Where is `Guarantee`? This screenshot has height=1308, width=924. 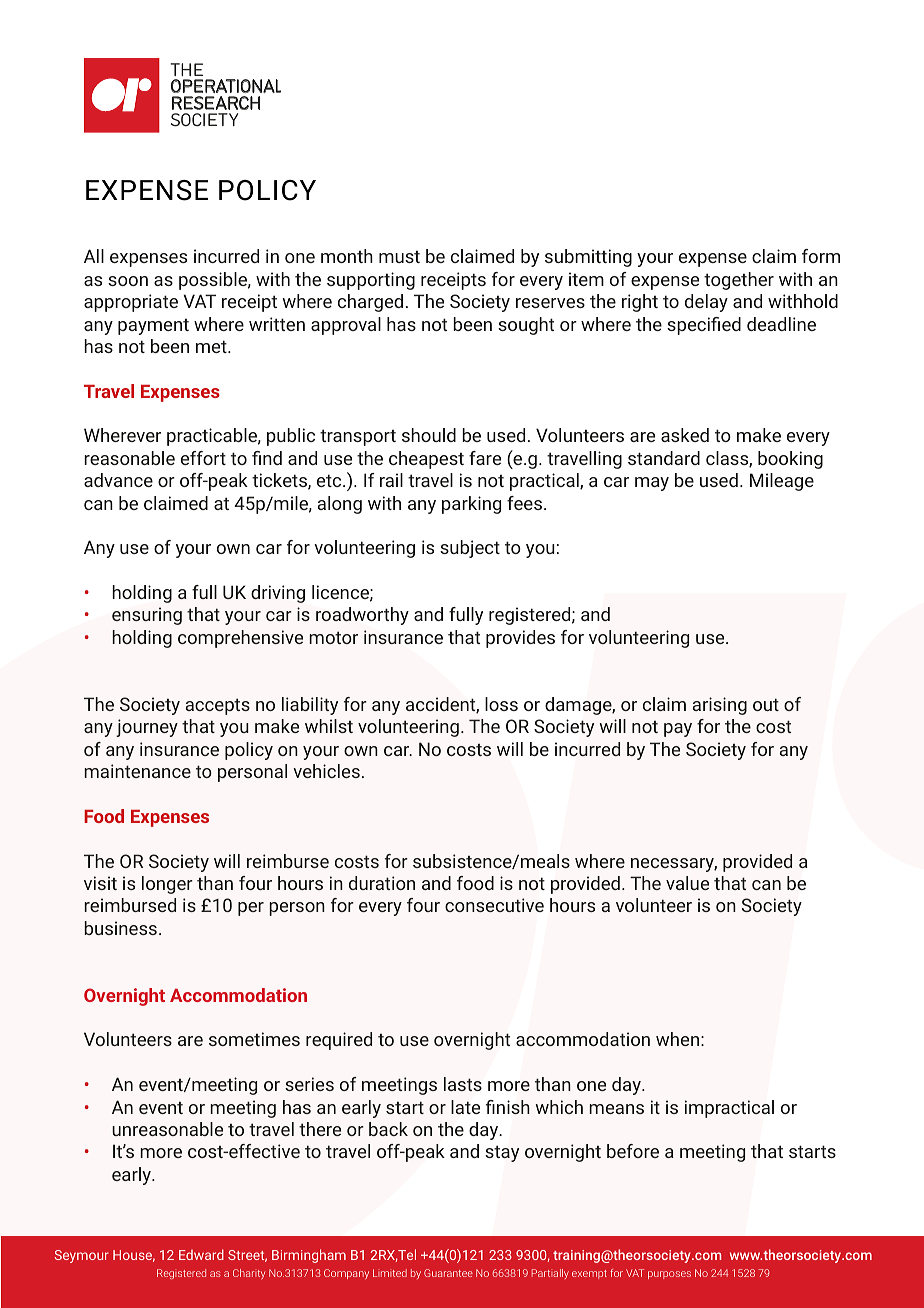
Guarantee is located at coordinates (448, 1273).
